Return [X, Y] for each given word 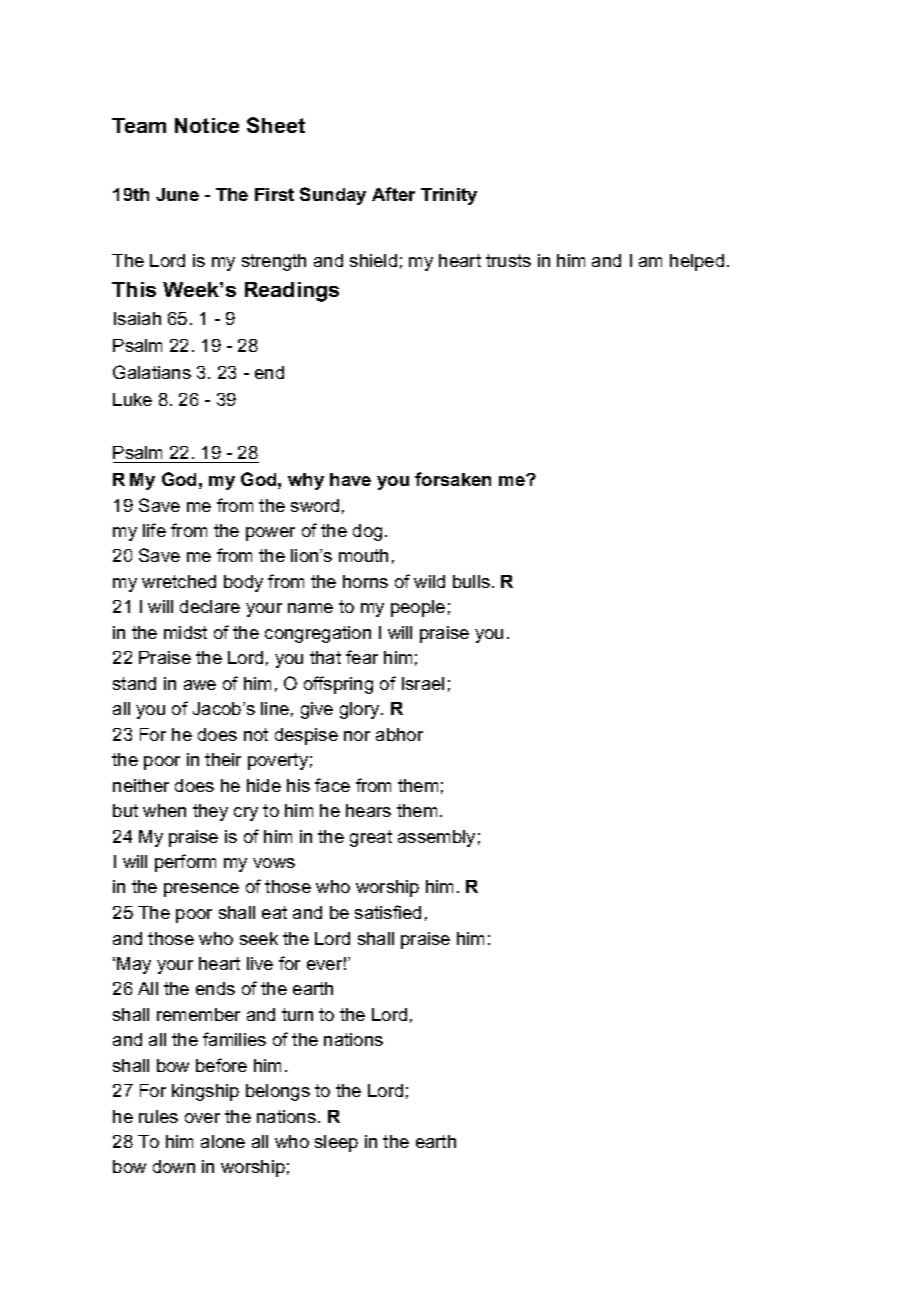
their [223, 759]
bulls [471, 581]
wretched [179, 581]
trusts [508, 260]
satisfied [388, 912]
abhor [399, 734]
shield [373, 260]
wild [429, 581]
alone [223, 1141]
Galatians [152, 372]
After [393, 194]
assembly [436, 838]
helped [697, 262]
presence [201, 890]
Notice [207, 125]
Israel [423, 683]
